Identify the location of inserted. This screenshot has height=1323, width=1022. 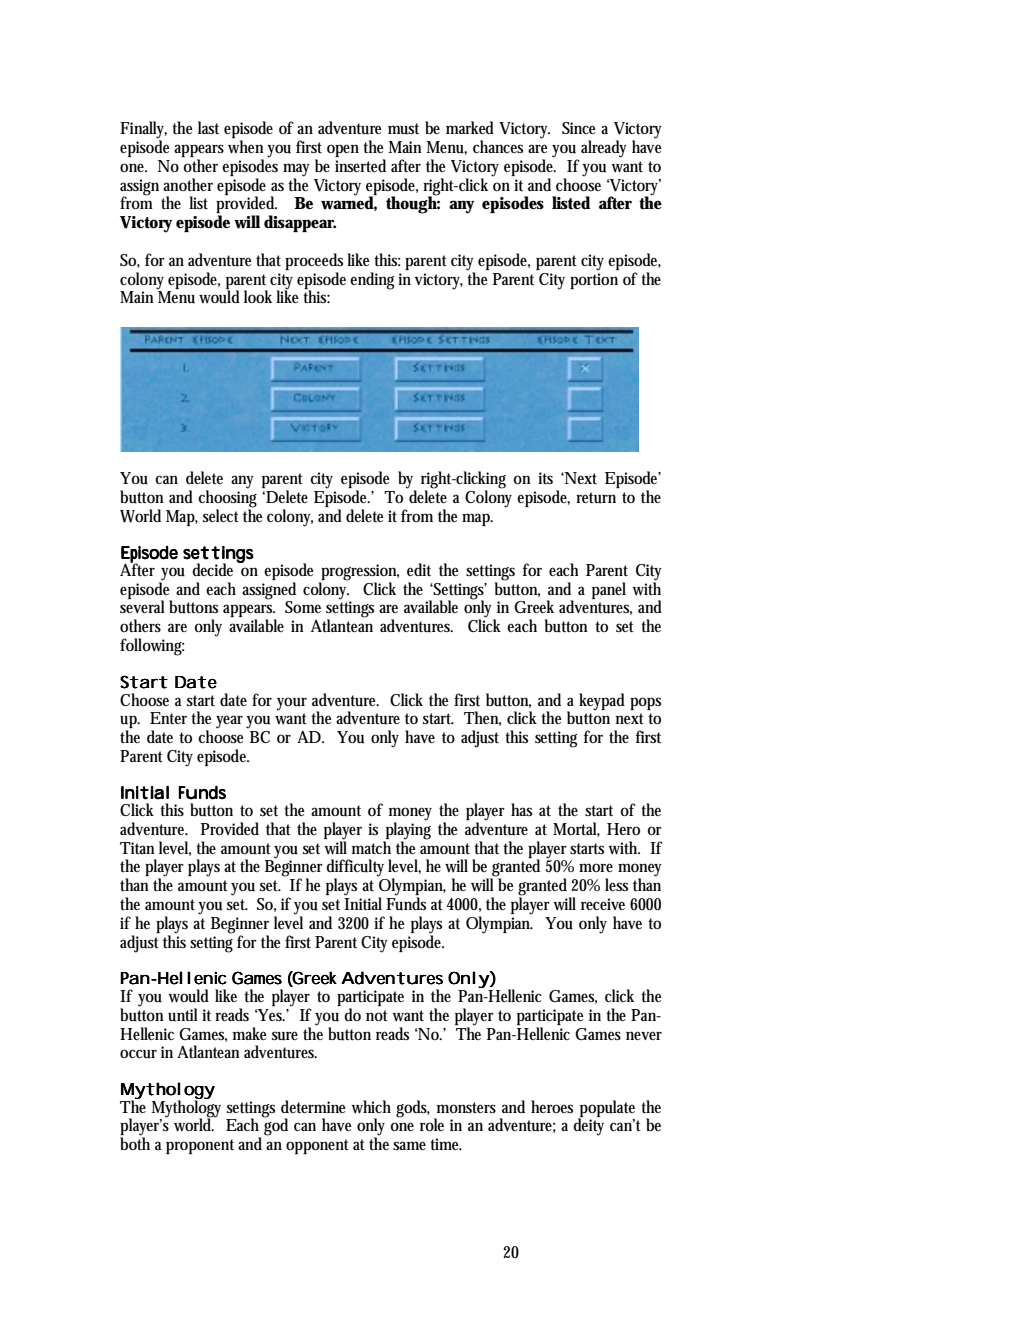
(360, 165).
